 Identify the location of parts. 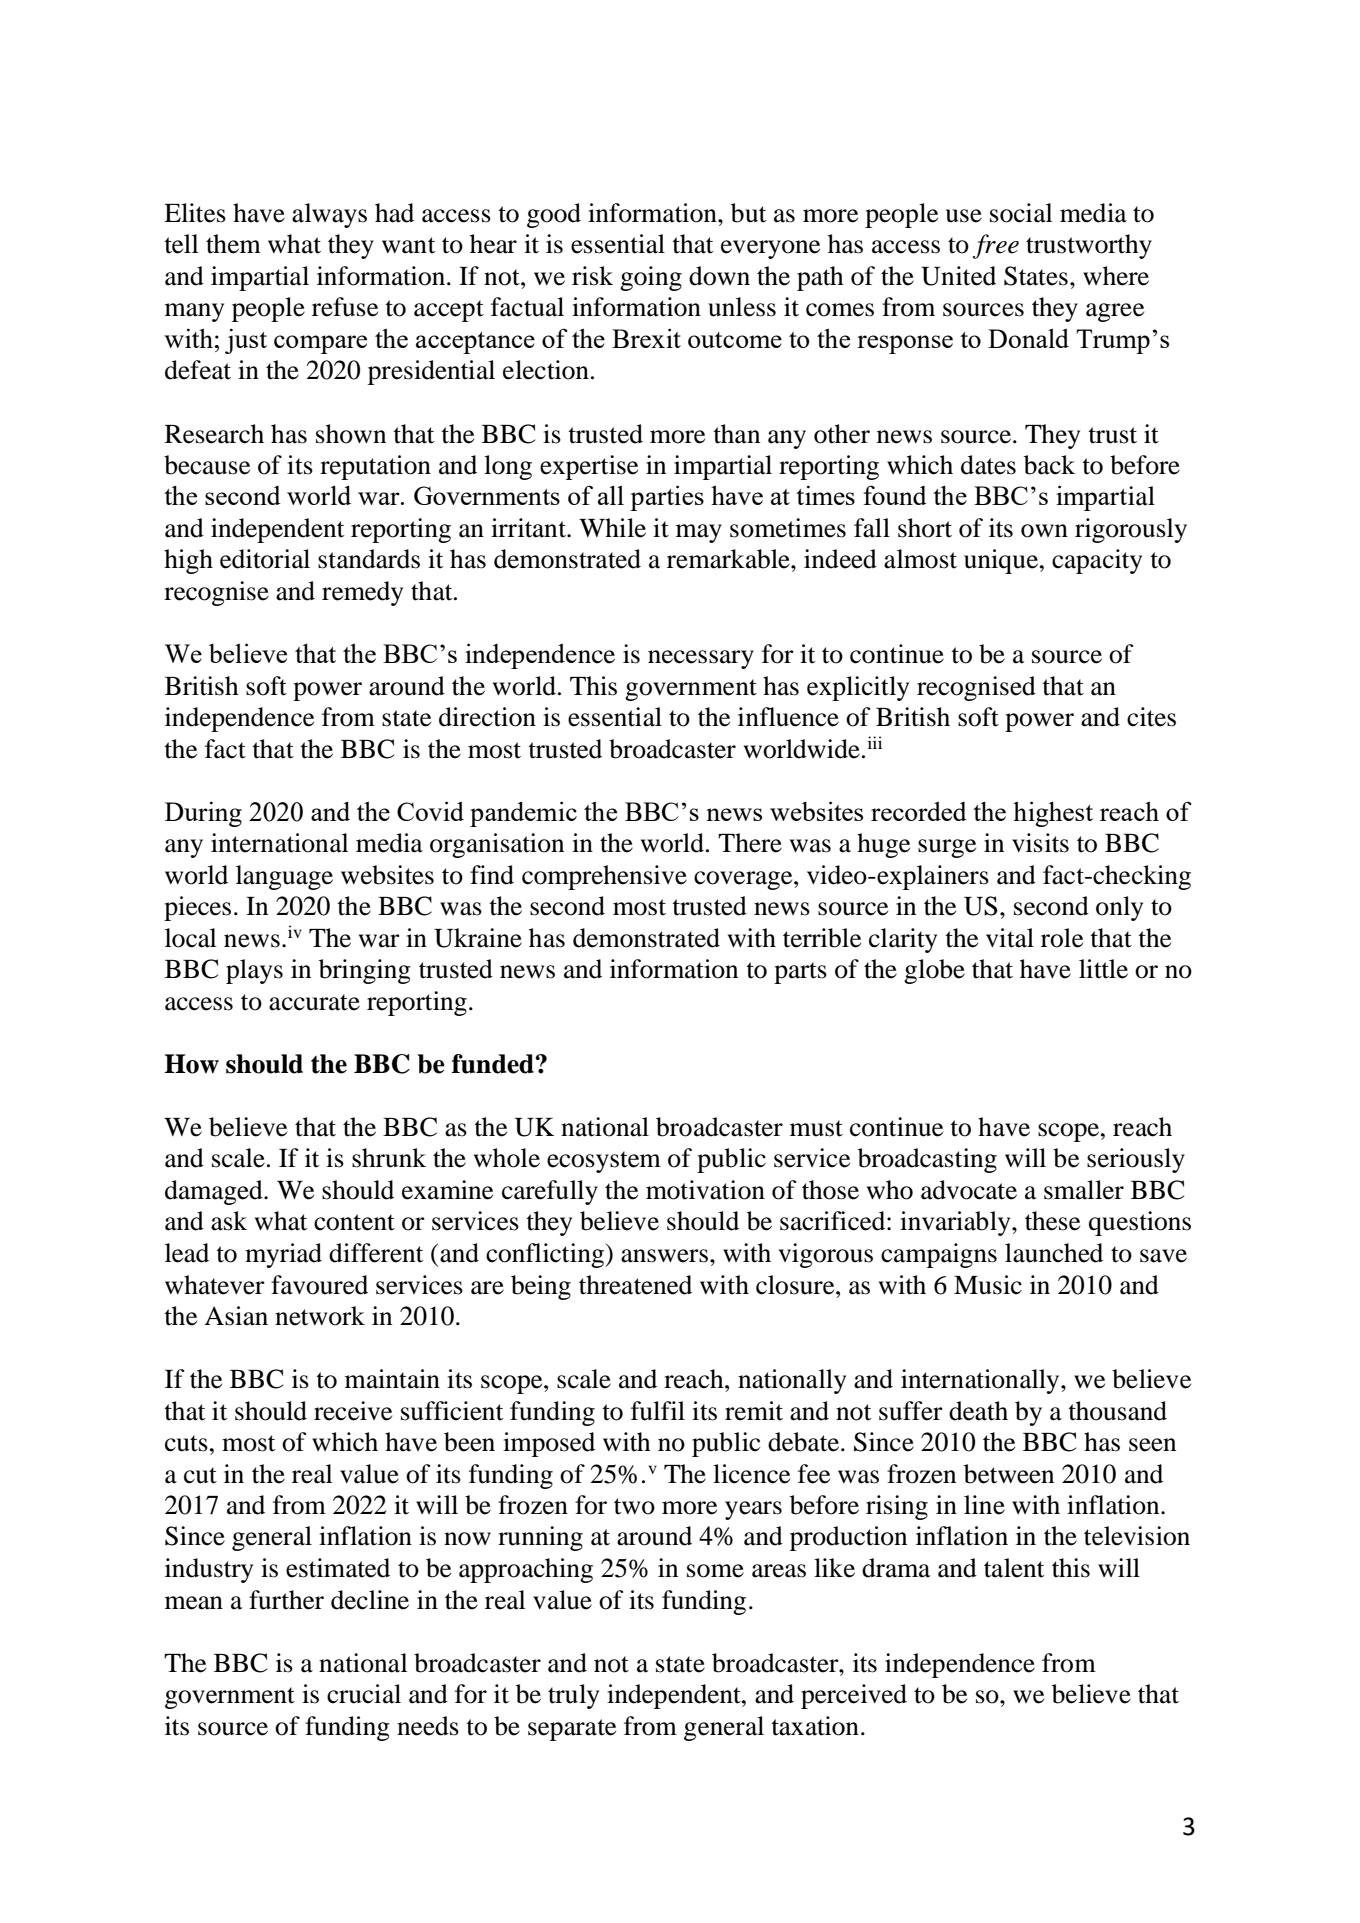
(800, 973).
